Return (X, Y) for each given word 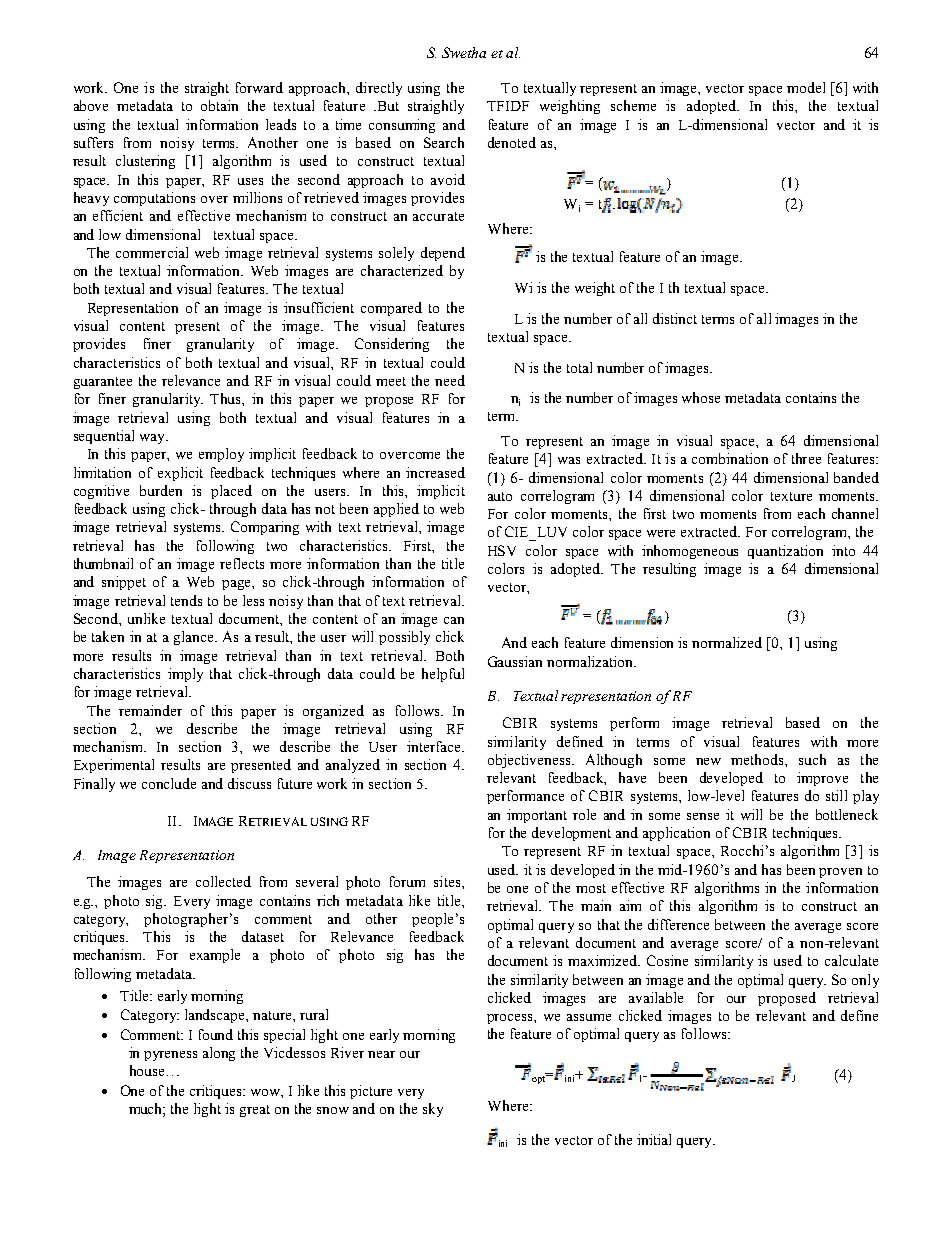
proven (840, 873)
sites (448, 881)
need (450, 380)
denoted (512, 142)
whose (701, 397)
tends (186, 600)
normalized (727, 642)
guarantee (103, 383)
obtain (219, 105)
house (147, 1070)
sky (433, 1110)
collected (223, 881)
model (806, 87)
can (454, 620)
